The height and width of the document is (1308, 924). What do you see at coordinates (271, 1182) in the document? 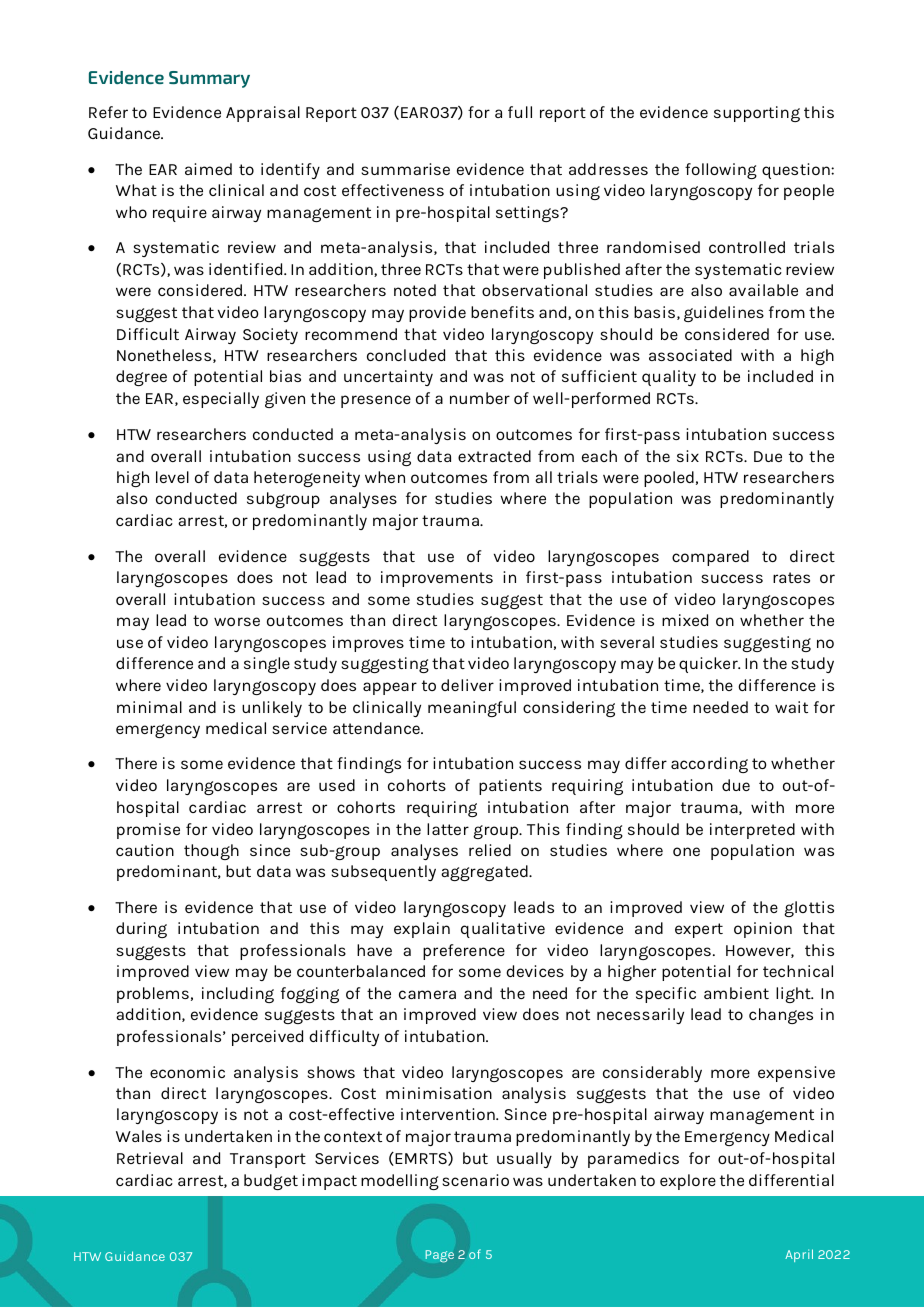
I see `budget` at bounding box center [271, 1182].
